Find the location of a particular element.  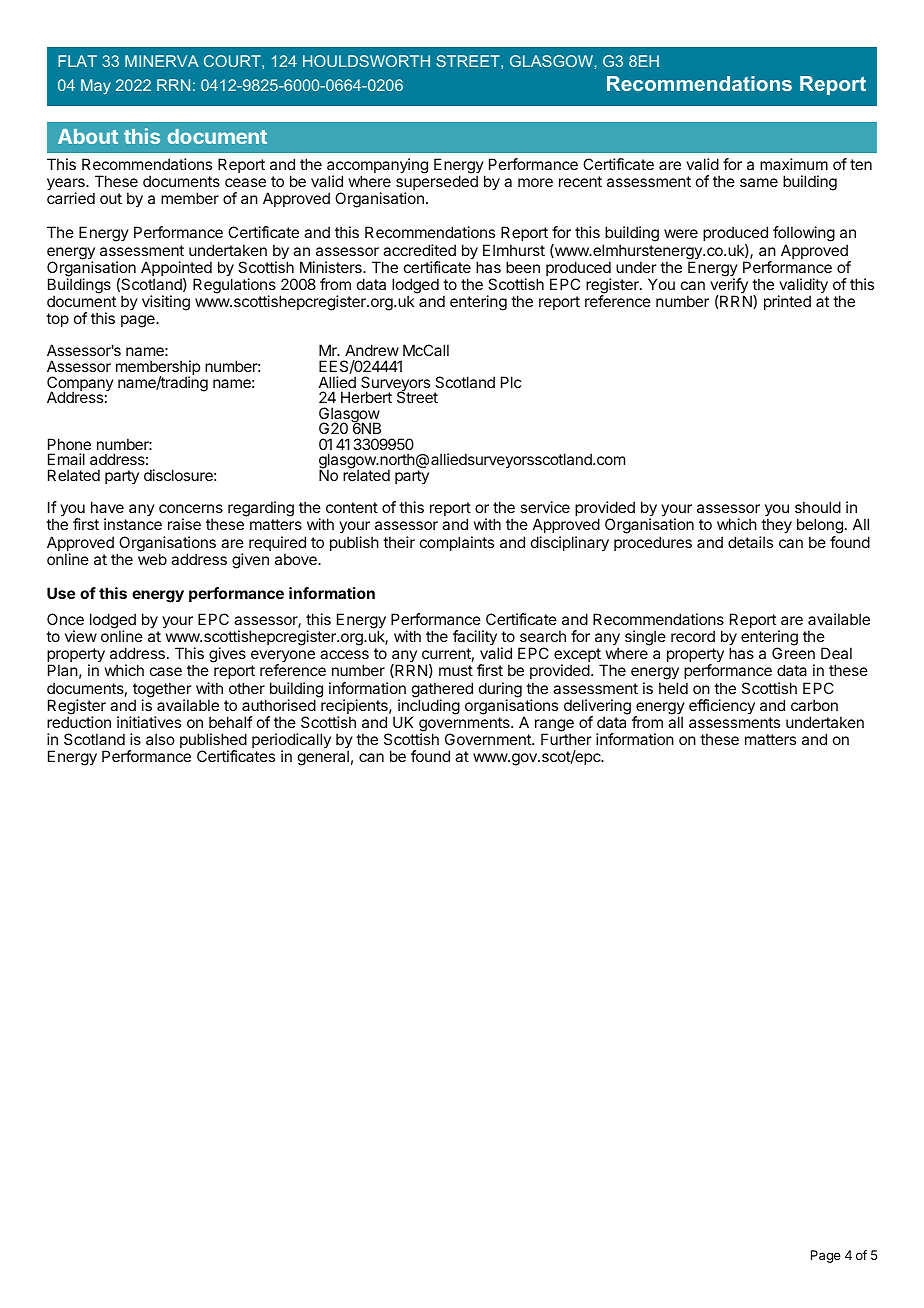

web is located at coordinates (152, 559).
